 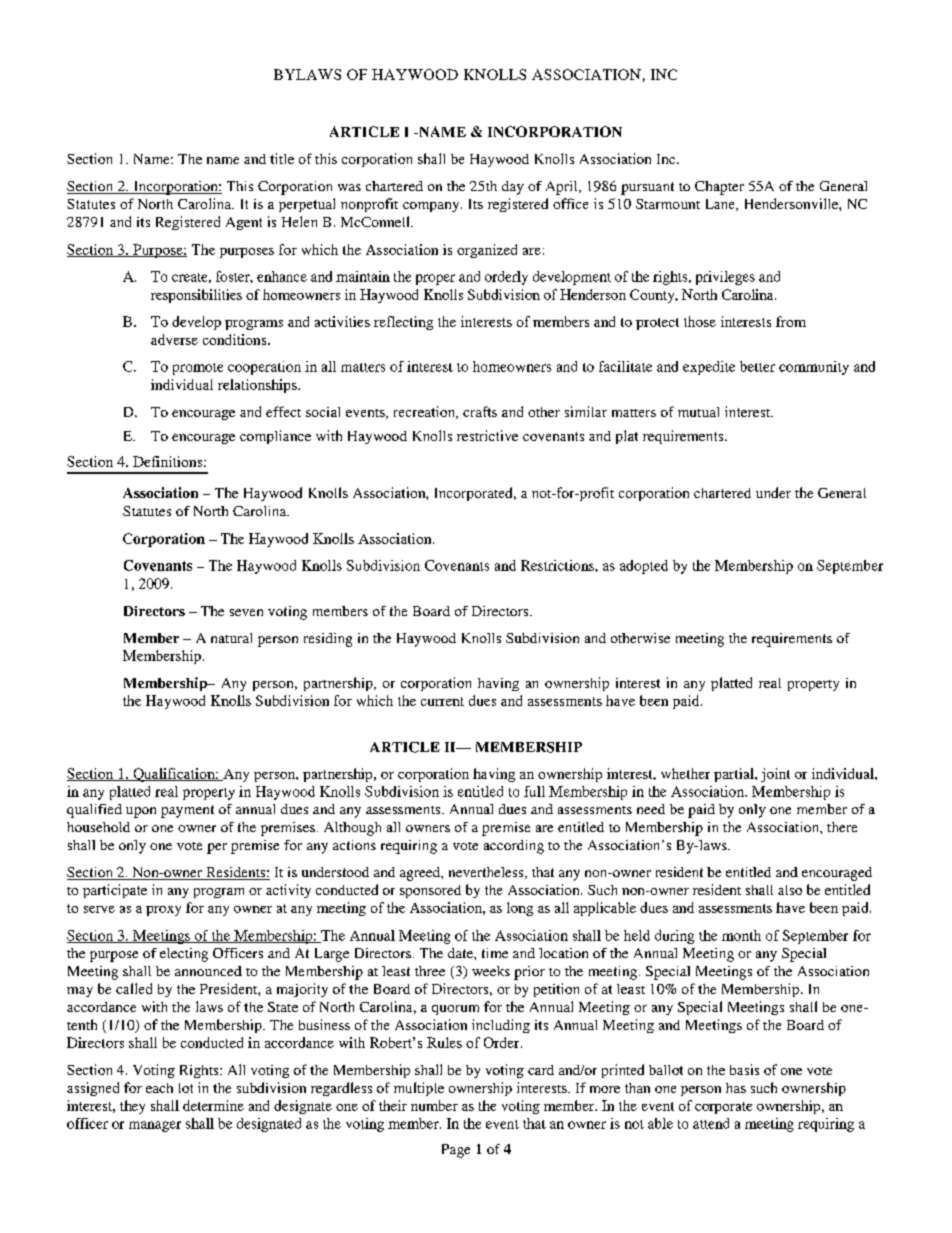 I want to click on Agent, so click(x=244, y=223).
